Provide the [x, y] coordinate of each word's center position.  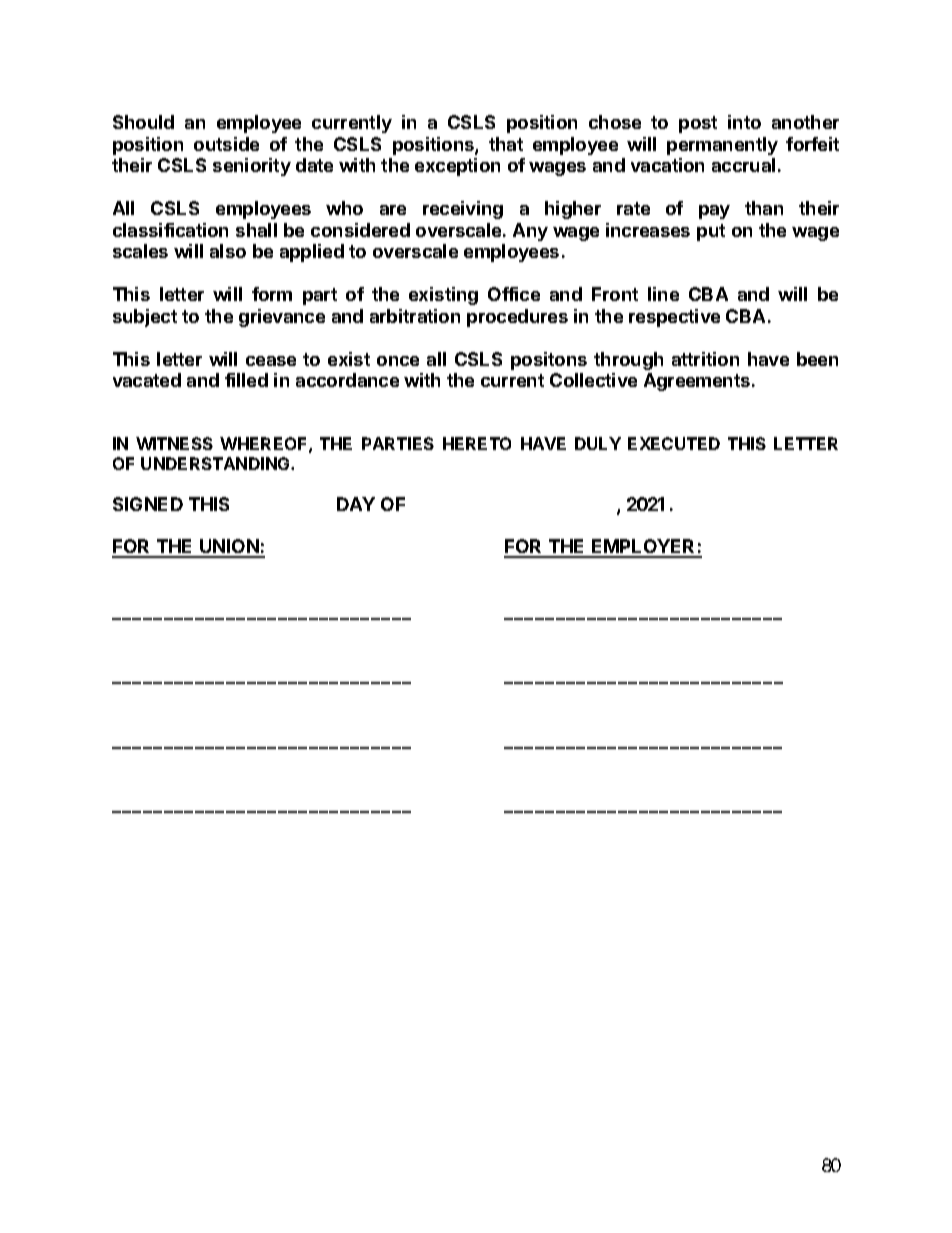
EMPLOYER [644, 548]
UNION [229, 548]
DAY [356, 504]
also [228, 251]
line [663, 294]
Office [514, 294]
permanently [722, 146]
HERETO [477, 443]
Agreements [698, 382]
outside [226, 144]
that [506, 144]
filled [246, 380]
